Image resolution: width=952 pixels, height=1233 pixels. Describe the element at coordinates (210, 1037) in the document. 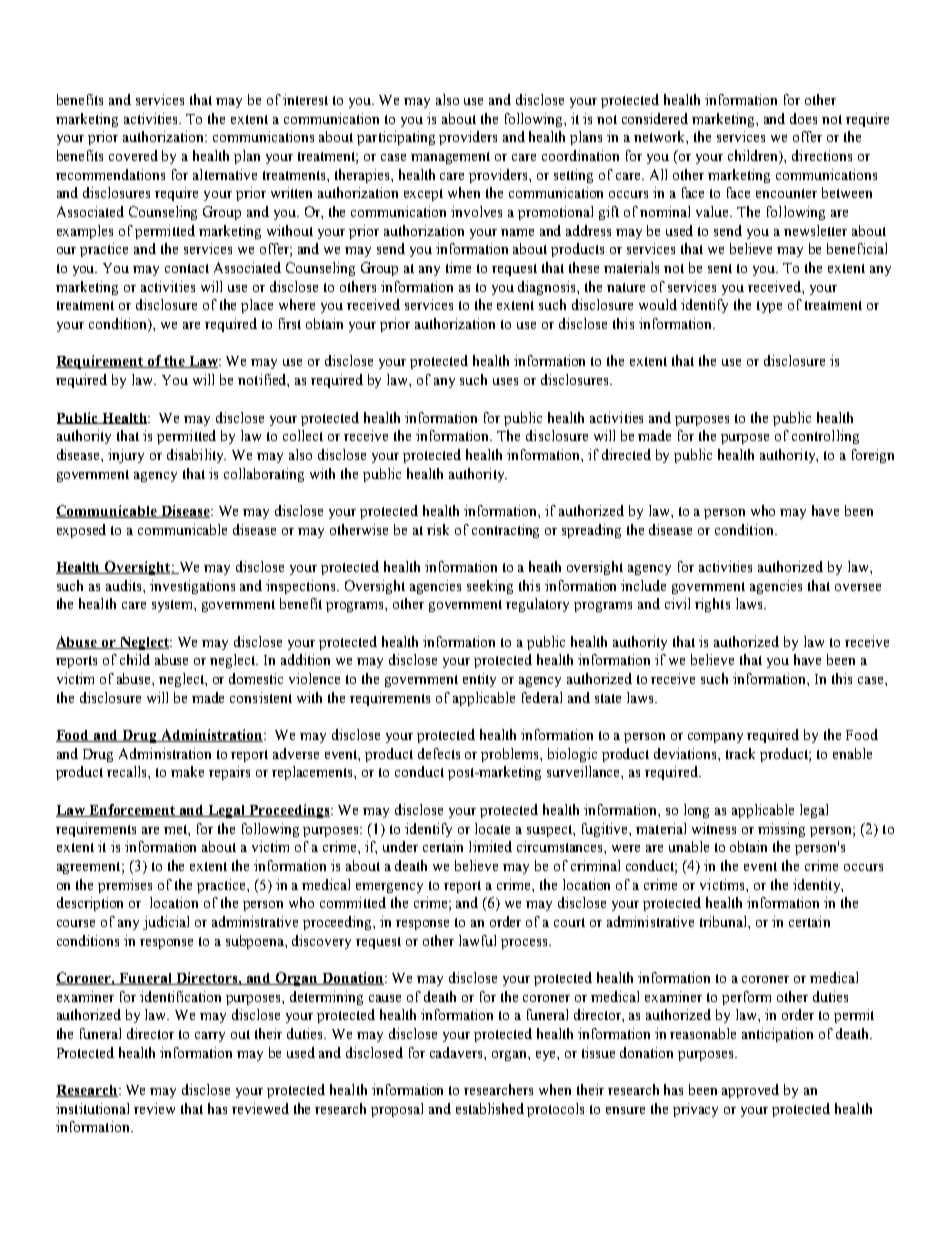

I see `carry` at that location.
